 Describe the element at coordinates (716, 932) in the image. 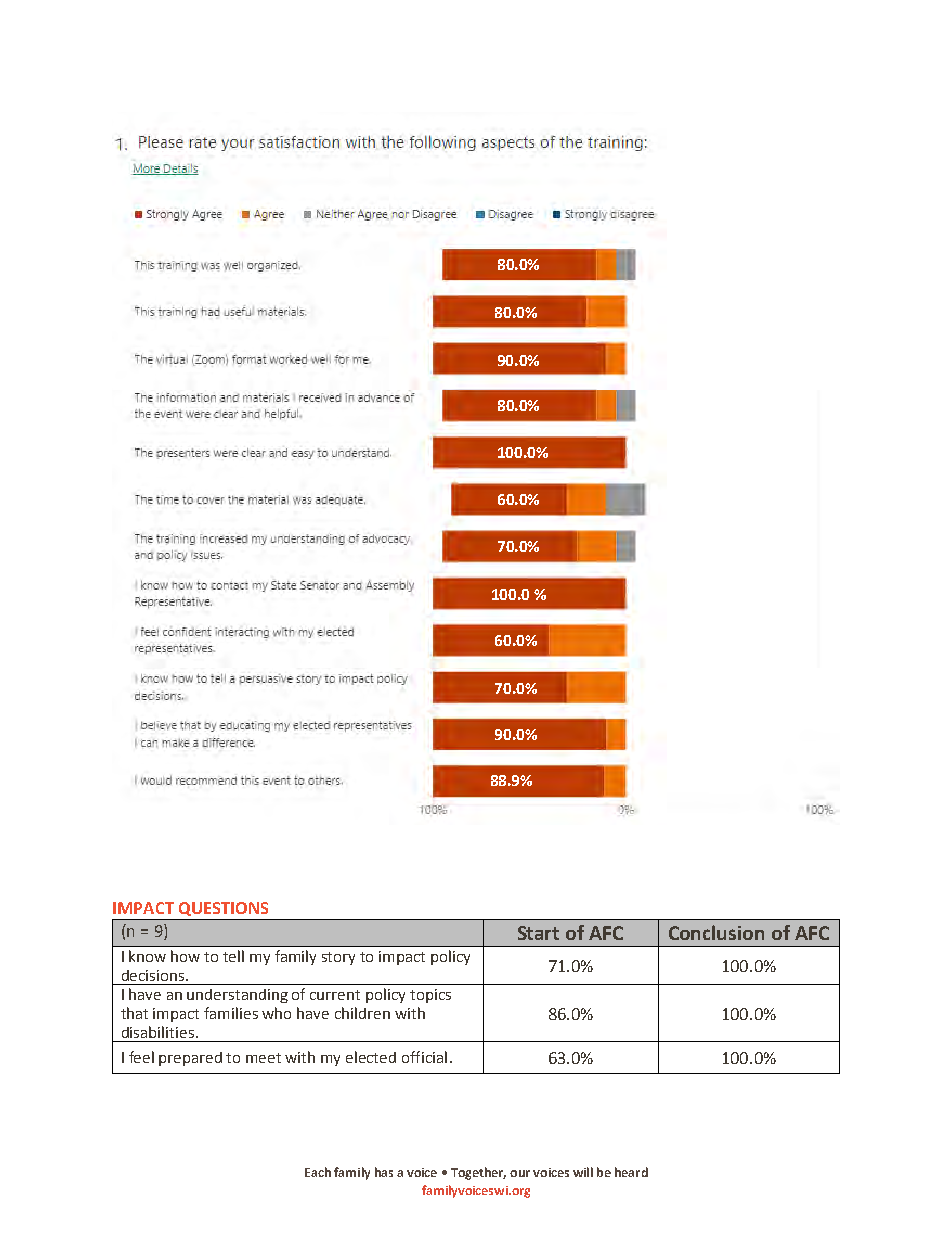

I see `Conclusion` at that location.
